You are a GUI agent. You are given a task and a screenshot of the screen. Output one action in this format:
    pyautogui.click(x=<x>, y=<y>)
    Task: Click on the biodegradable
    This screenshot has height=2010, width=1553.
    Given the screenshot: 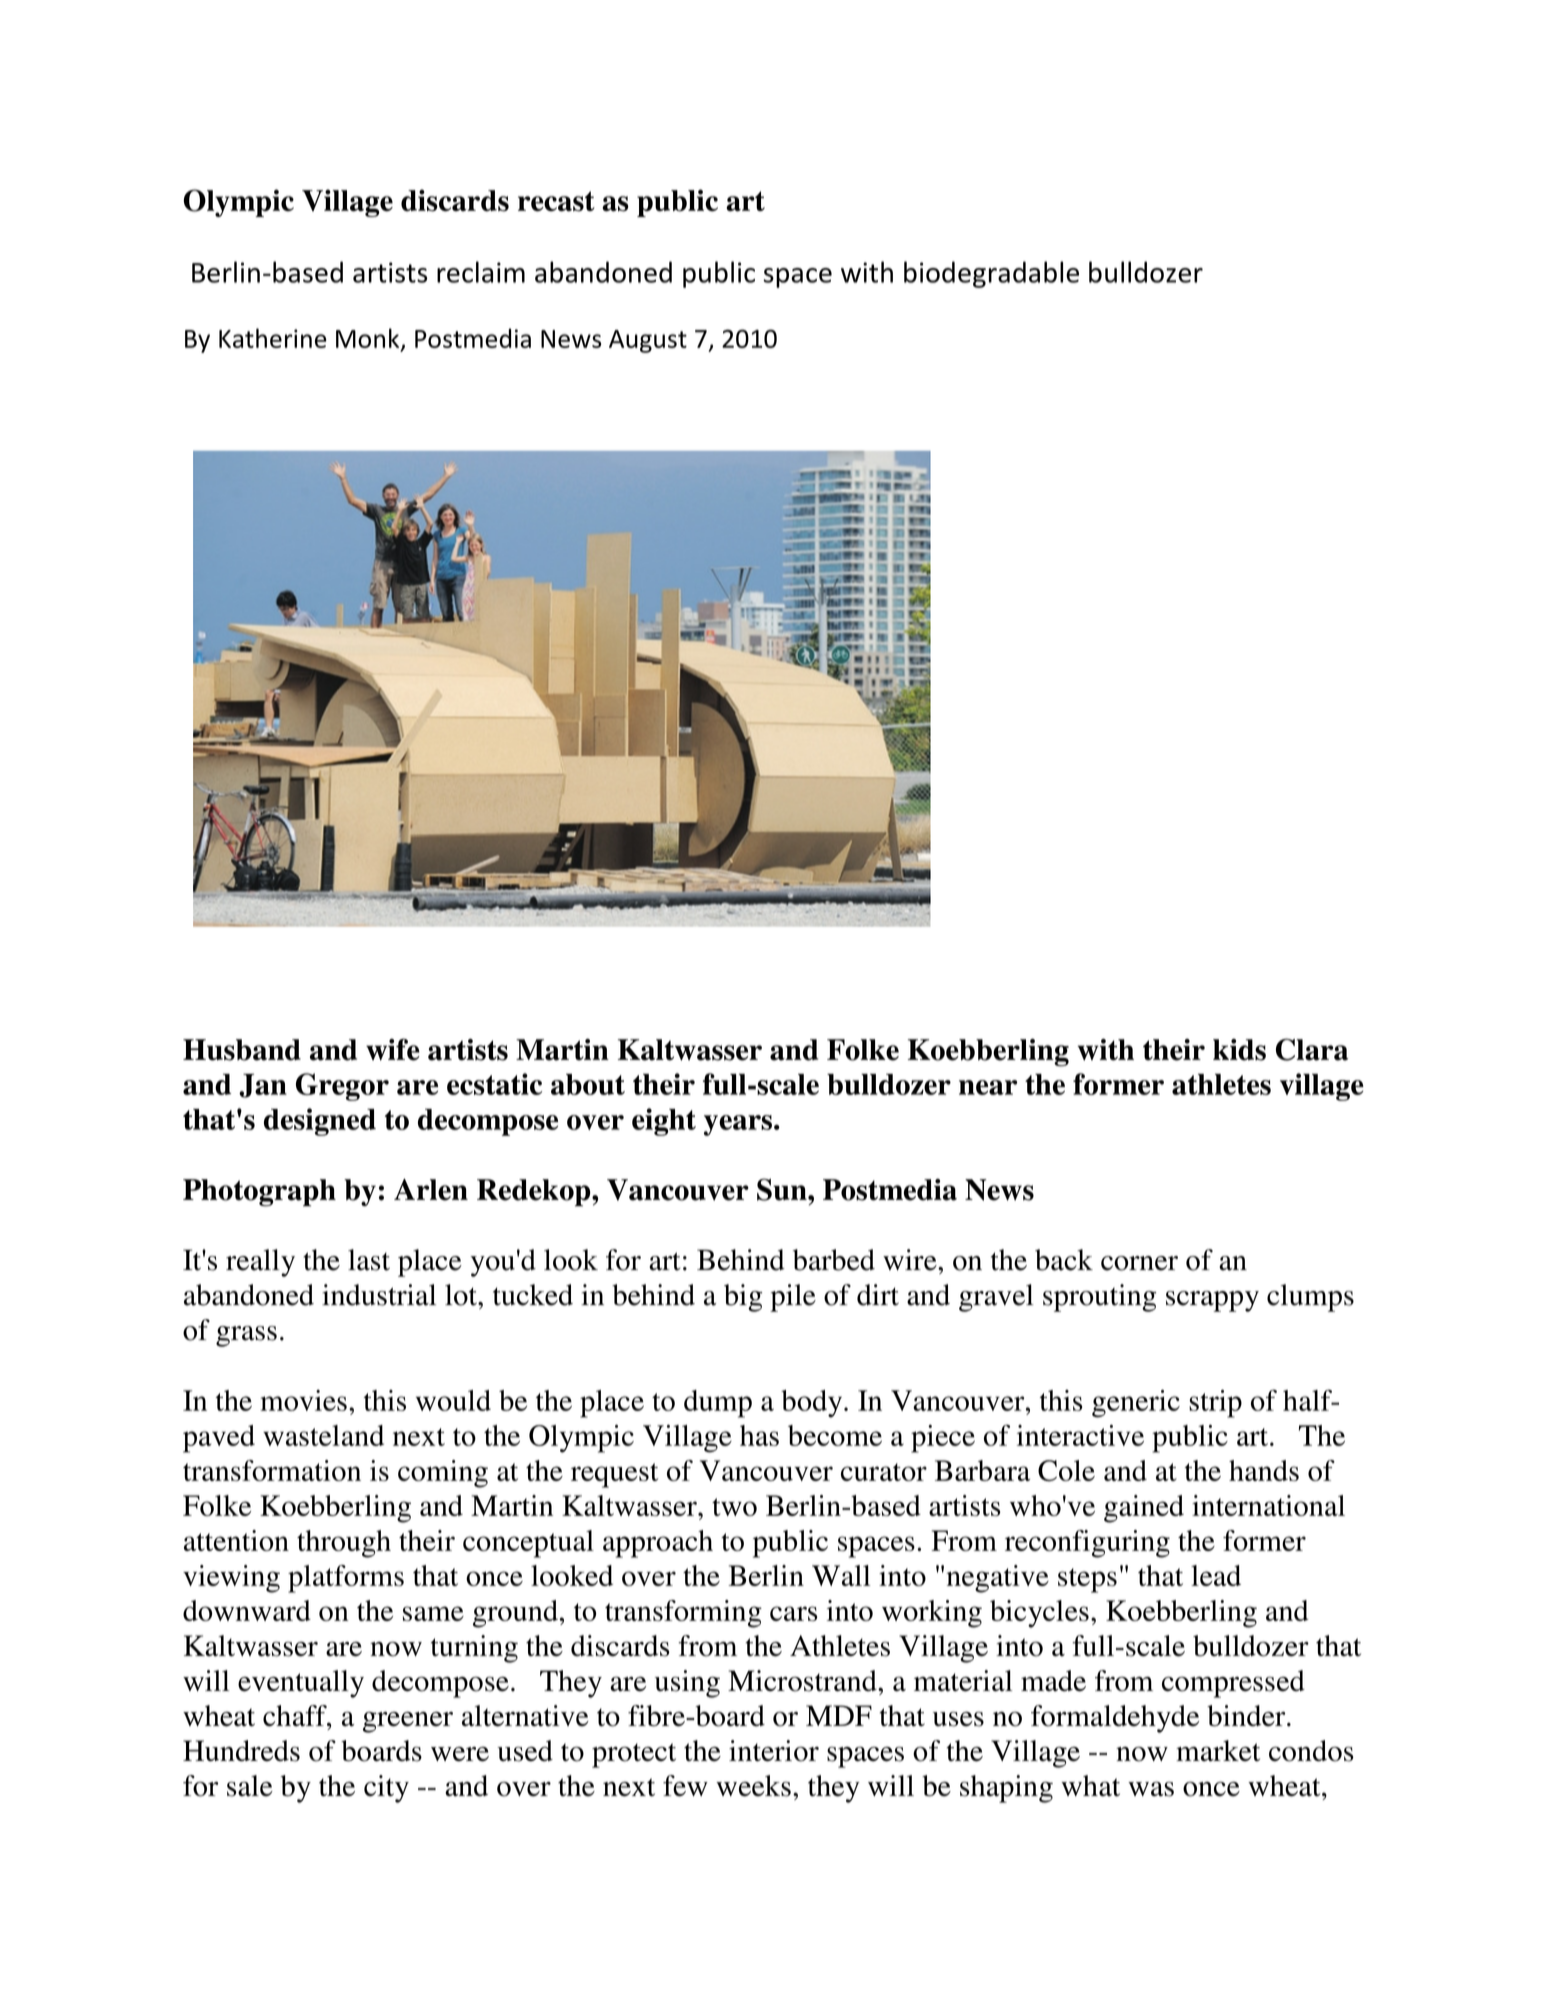 What is the action you would take?
    pyautogui.click(x=991, y=274)
